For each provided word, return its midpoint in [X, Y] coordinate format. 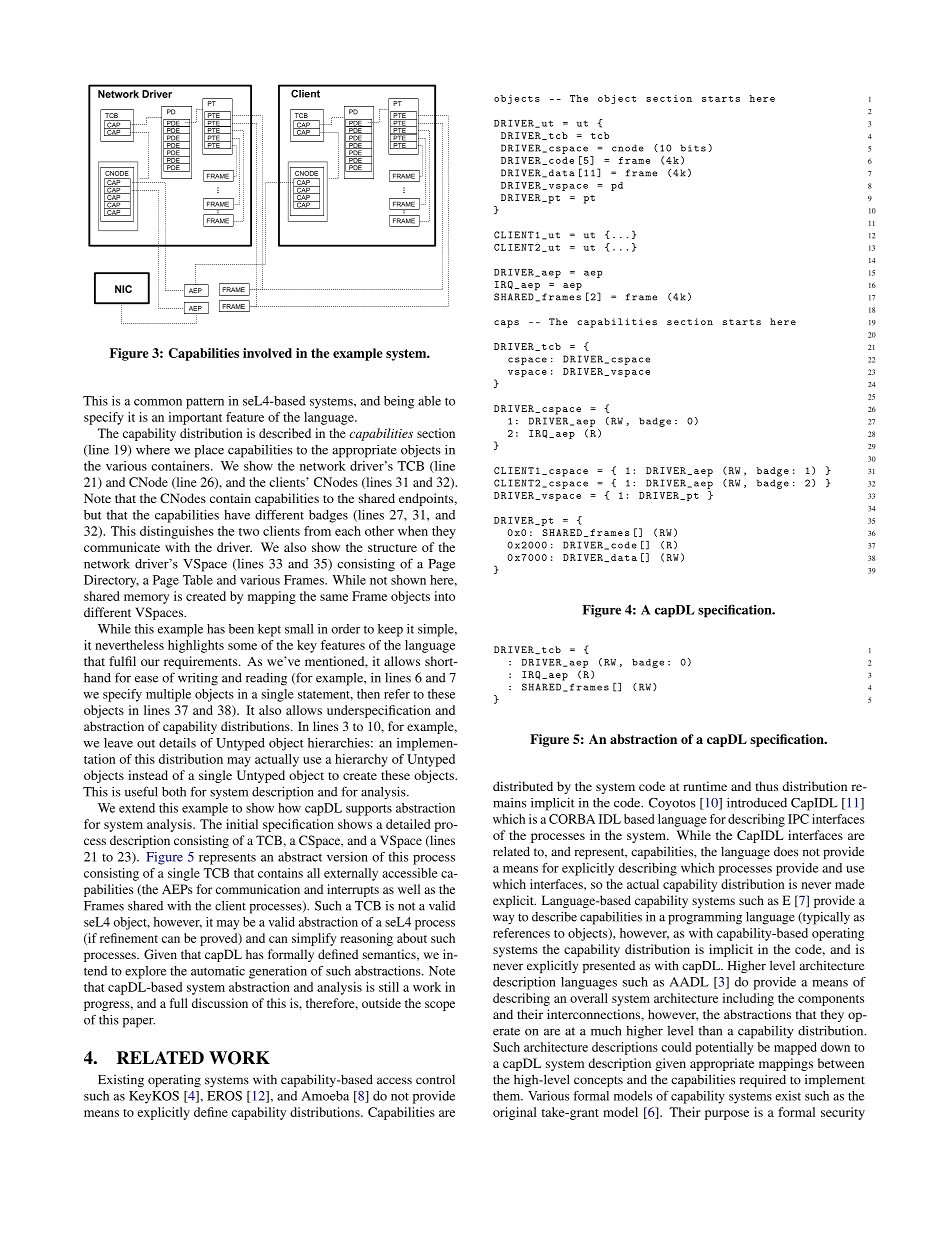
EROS [224, 1096]
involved [267, 353]
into [444, 596]
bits [693, 148]
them [508, 1096]
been [241, 629]
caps [506, 324]
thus [767, 786]
